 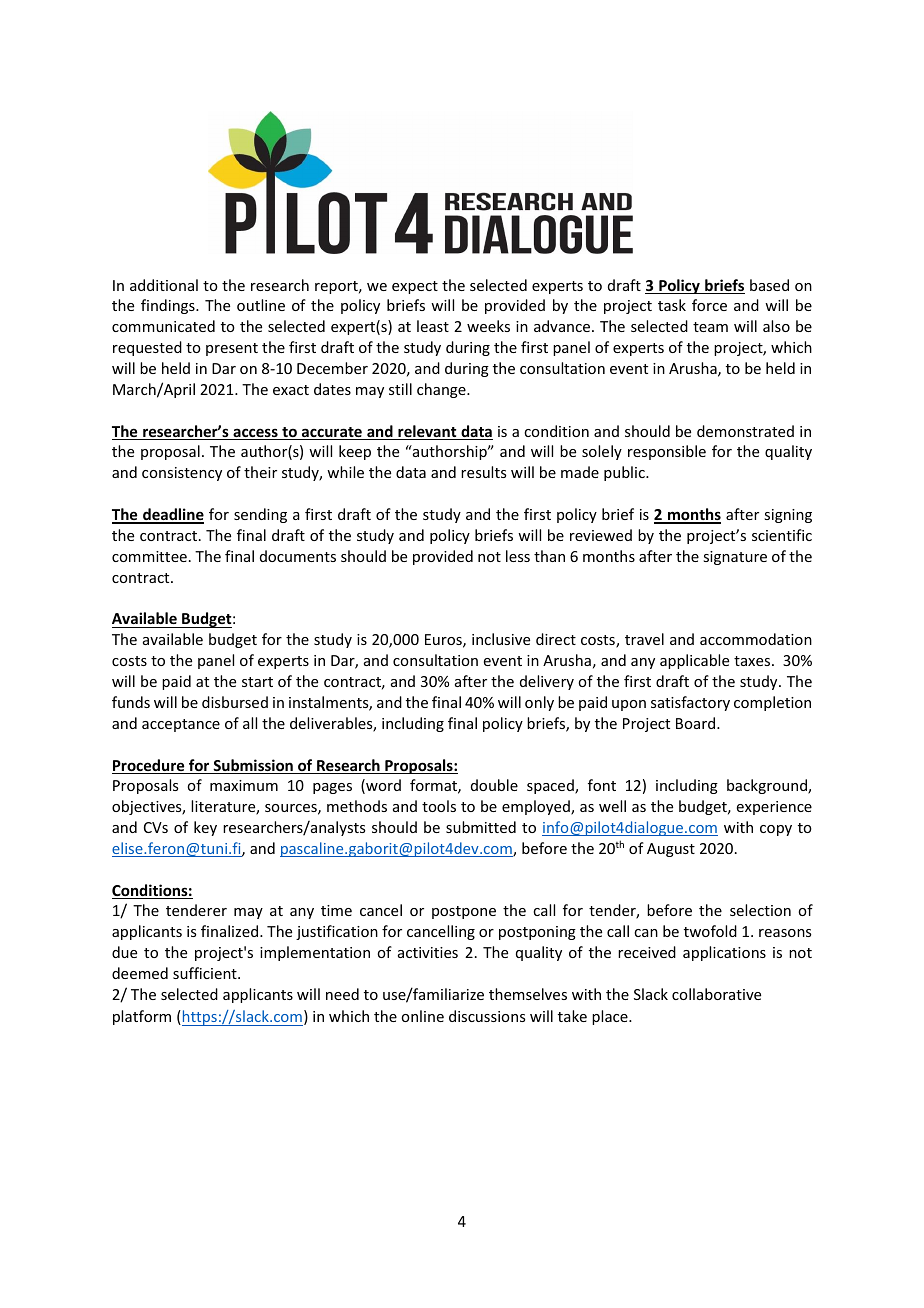 I want to click on access, so click(x=255, y=434).
